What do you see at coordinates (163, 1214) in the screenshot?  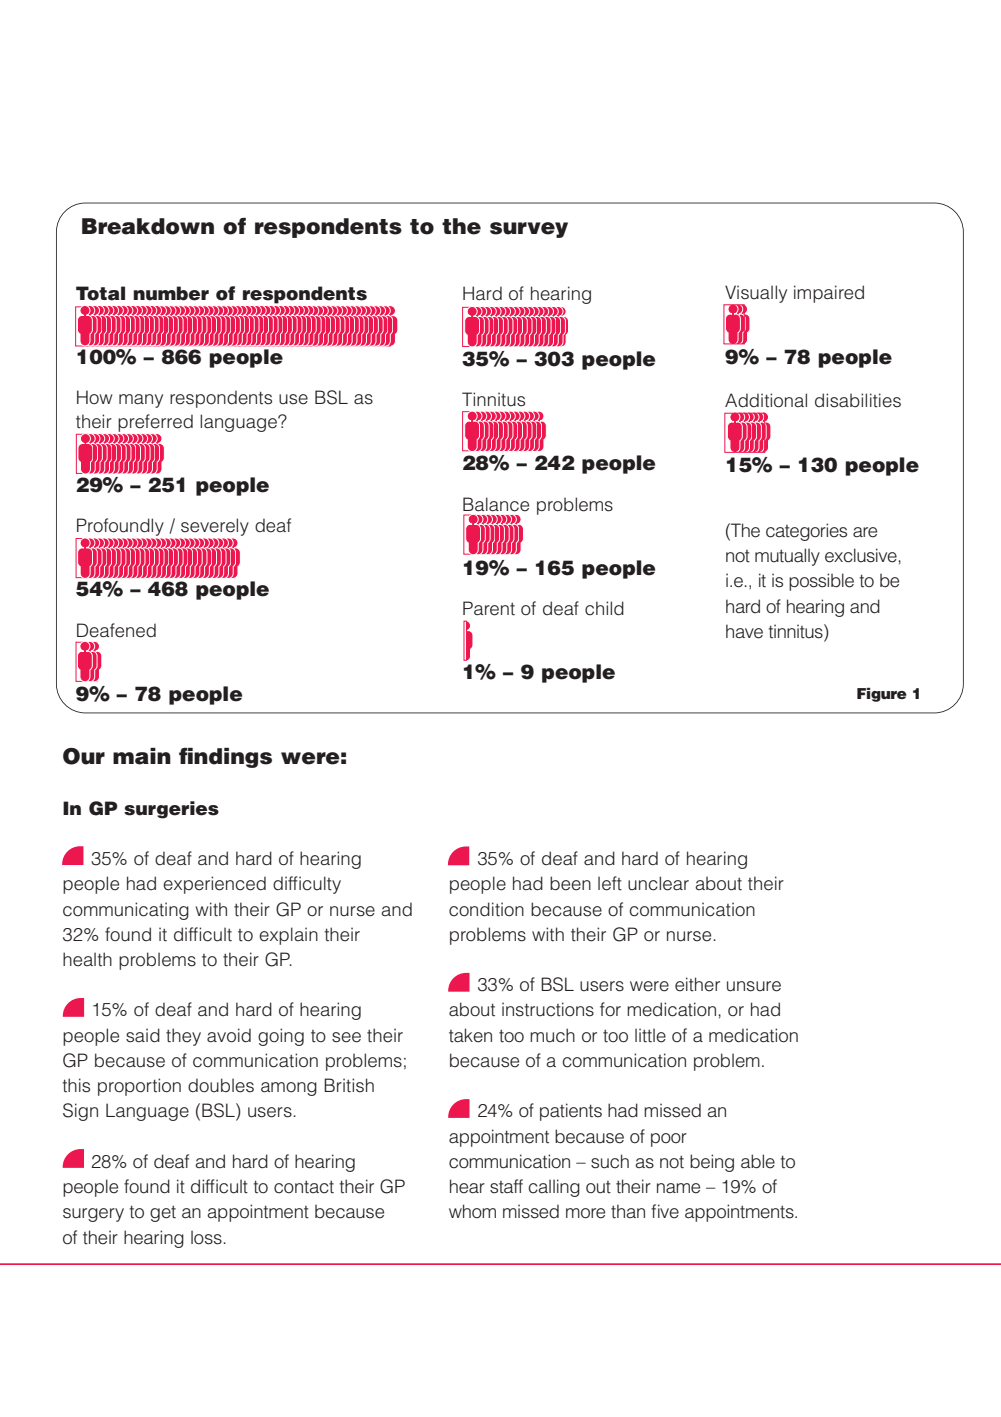 I see `get` at bounding box center [163, 1214].
